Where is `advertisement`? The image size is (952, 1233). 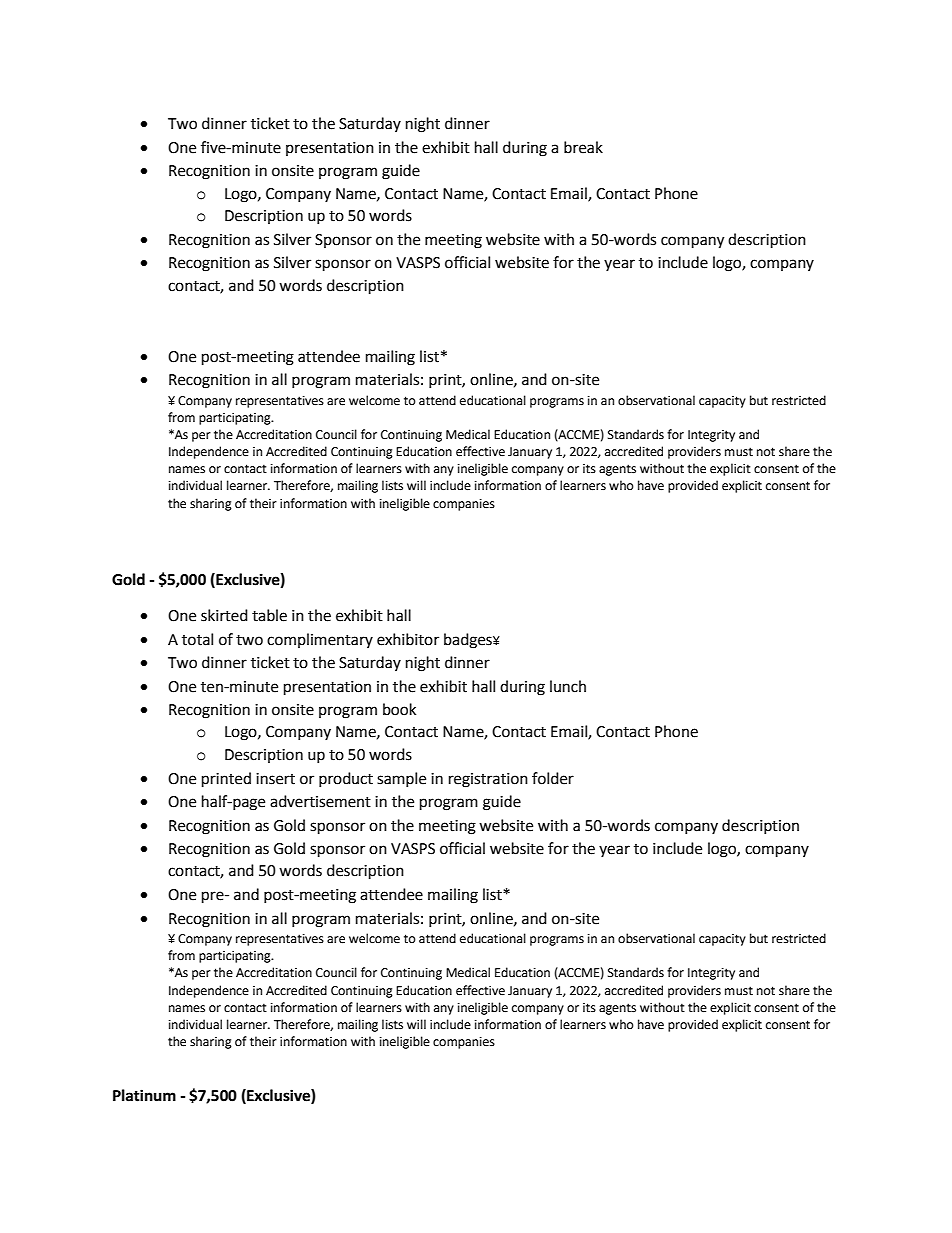
advertisement is located at coordinates (320, 801).
